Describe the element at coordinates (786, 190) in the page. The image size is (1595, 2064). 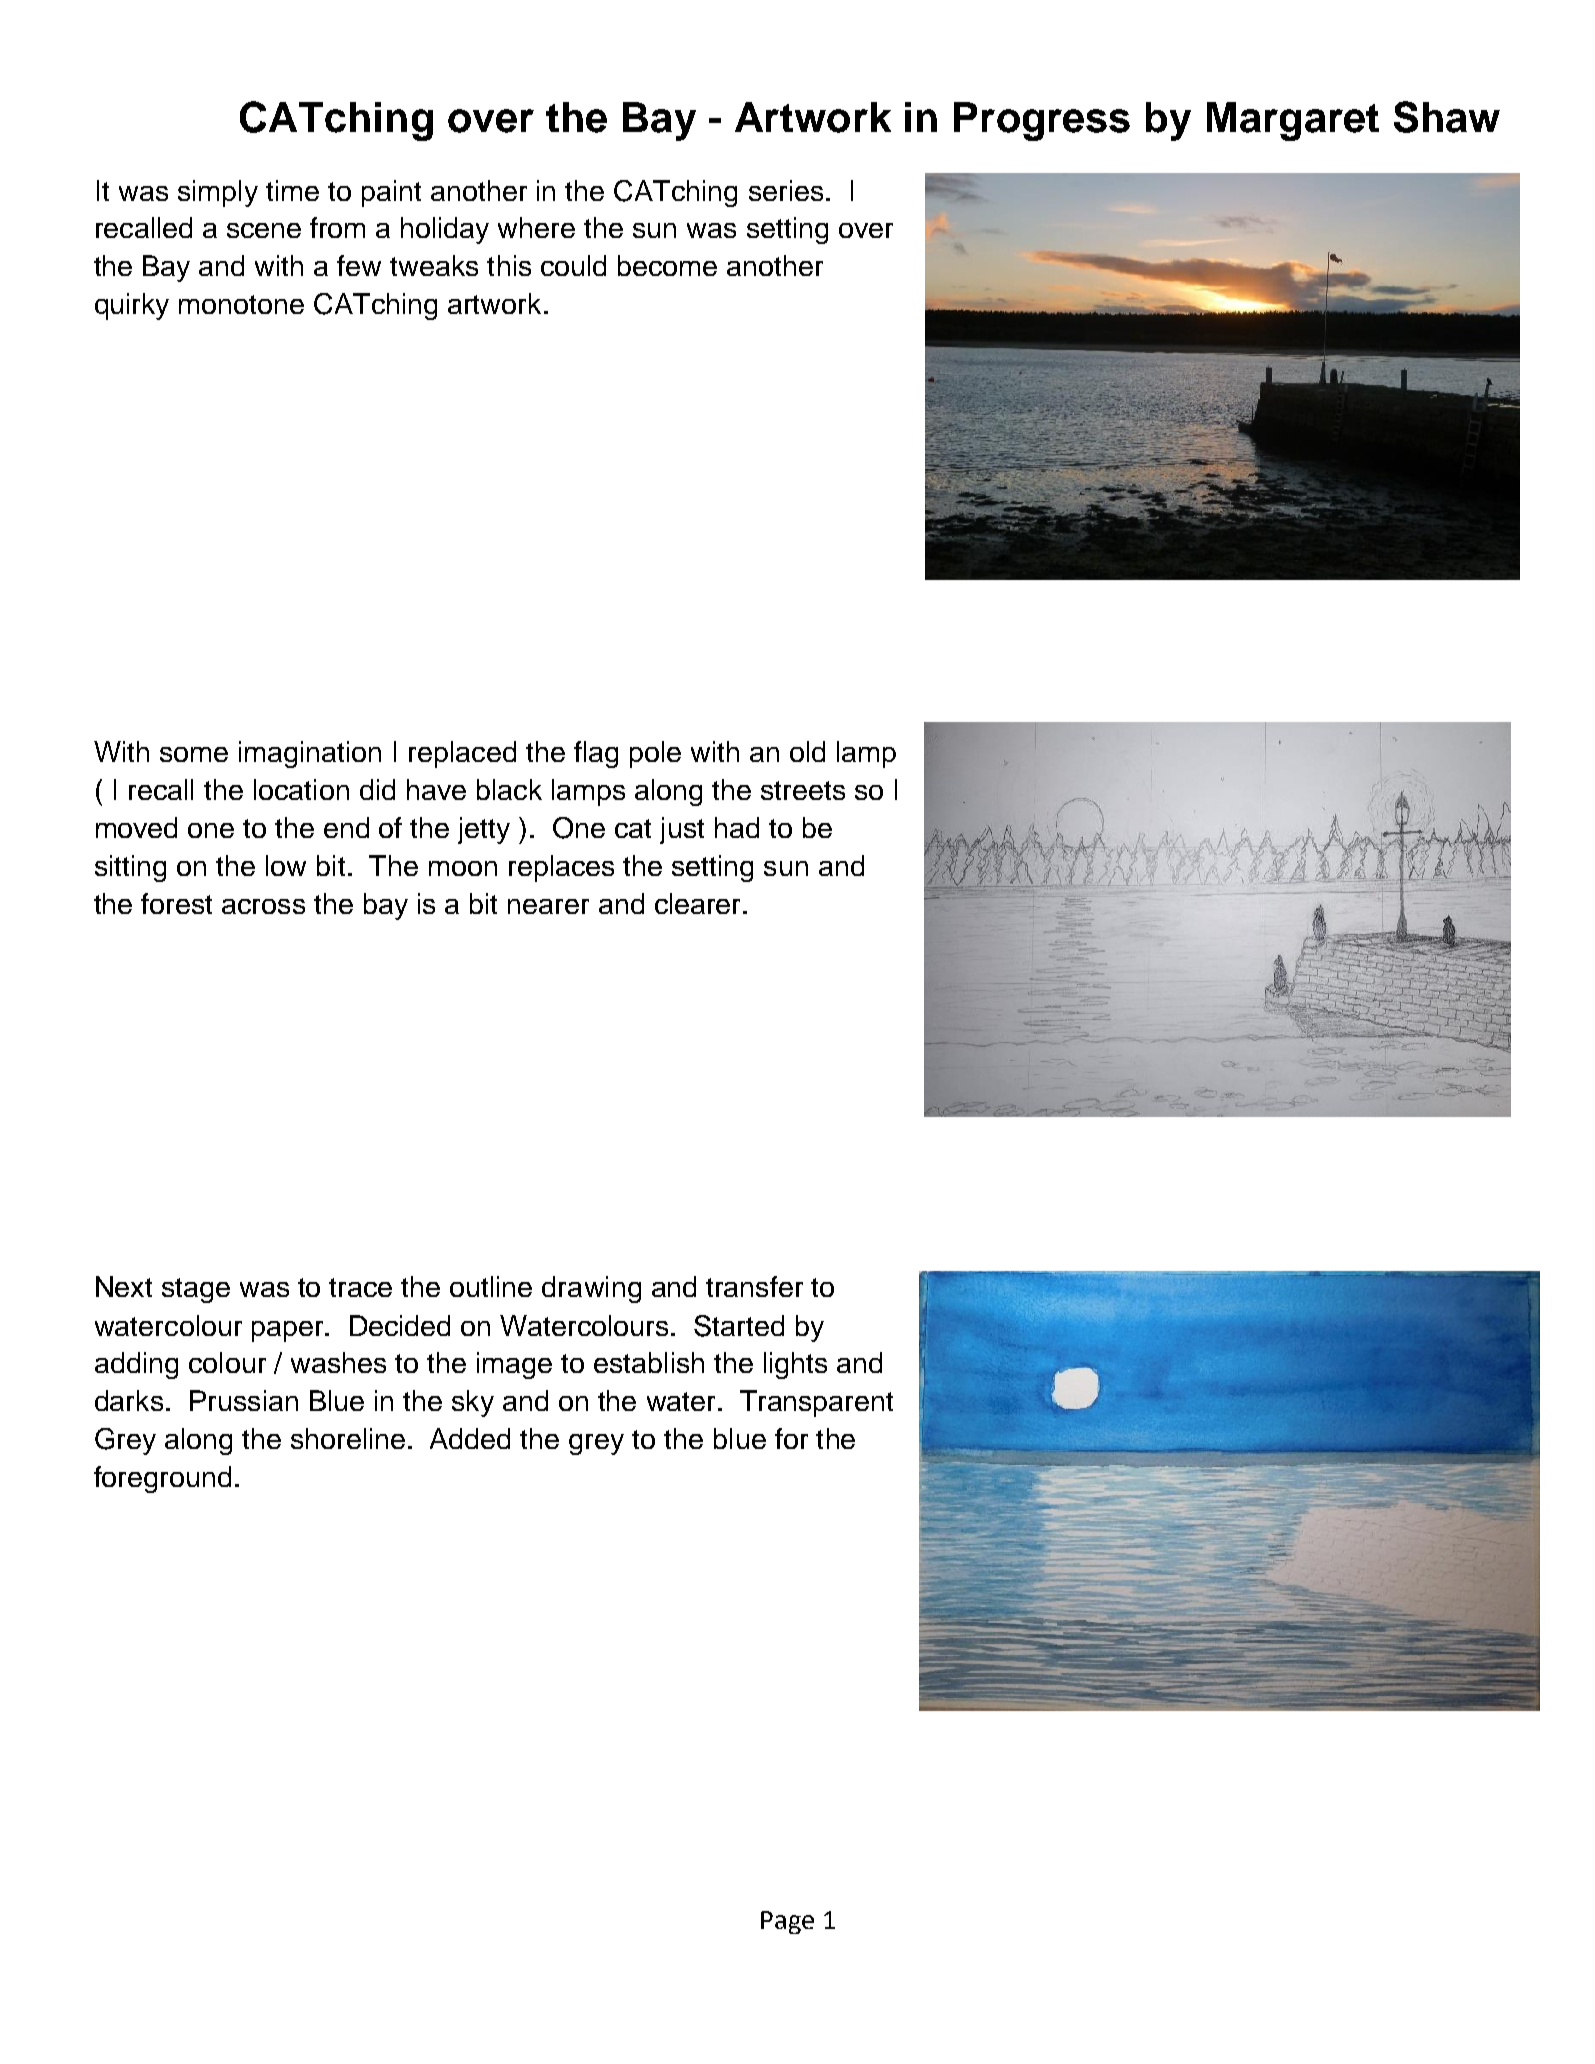
I see `series` at that location.
